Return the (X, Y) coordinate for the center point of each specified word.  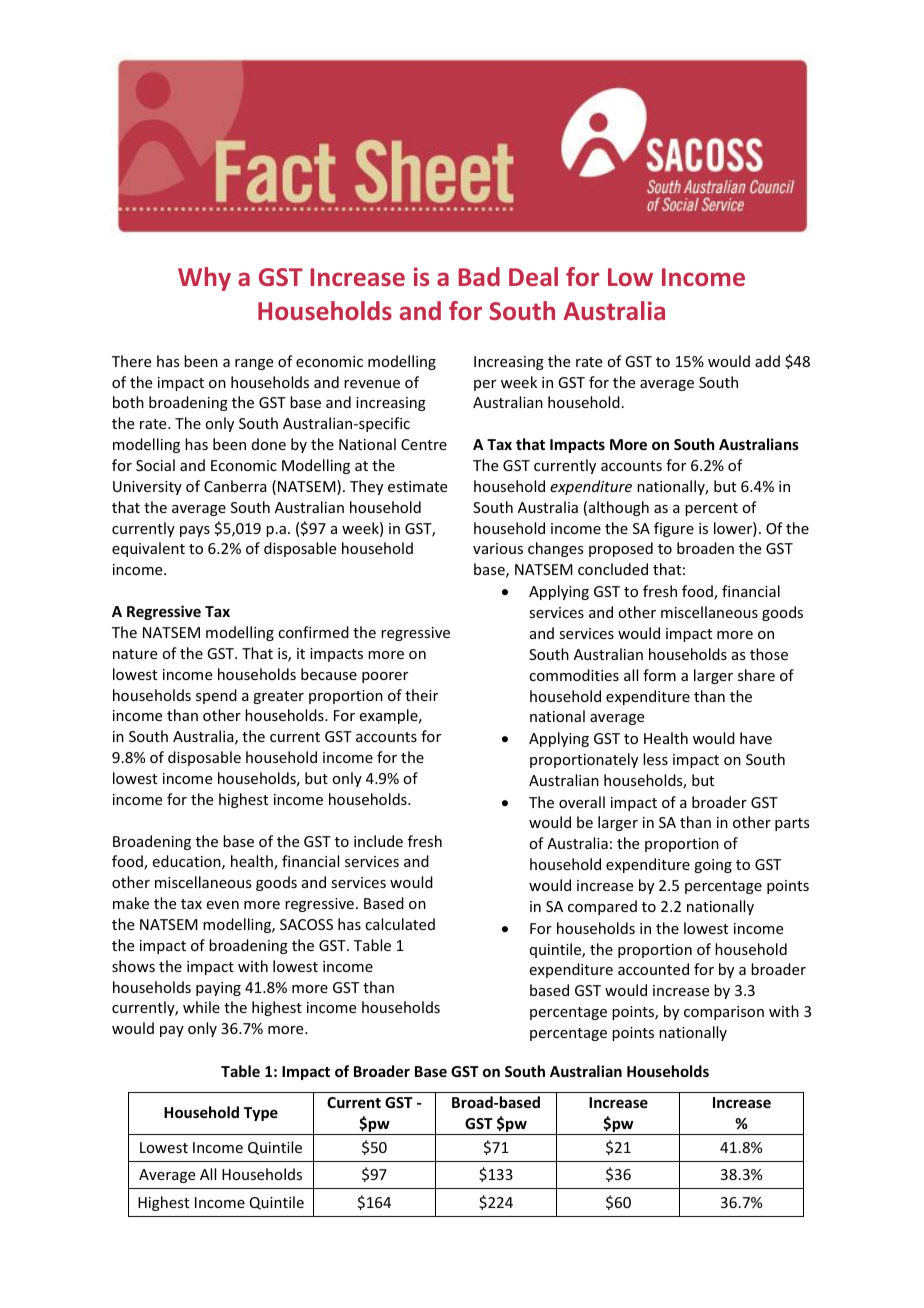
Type (261, 1114)
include (378, 841)
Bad (479, 276)
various (498, 548)
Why (204, 279)
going (713, 866)
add (767, 361)
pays (195, 531)
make (131, 903)
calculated (400, 924)
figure (674, 529)
